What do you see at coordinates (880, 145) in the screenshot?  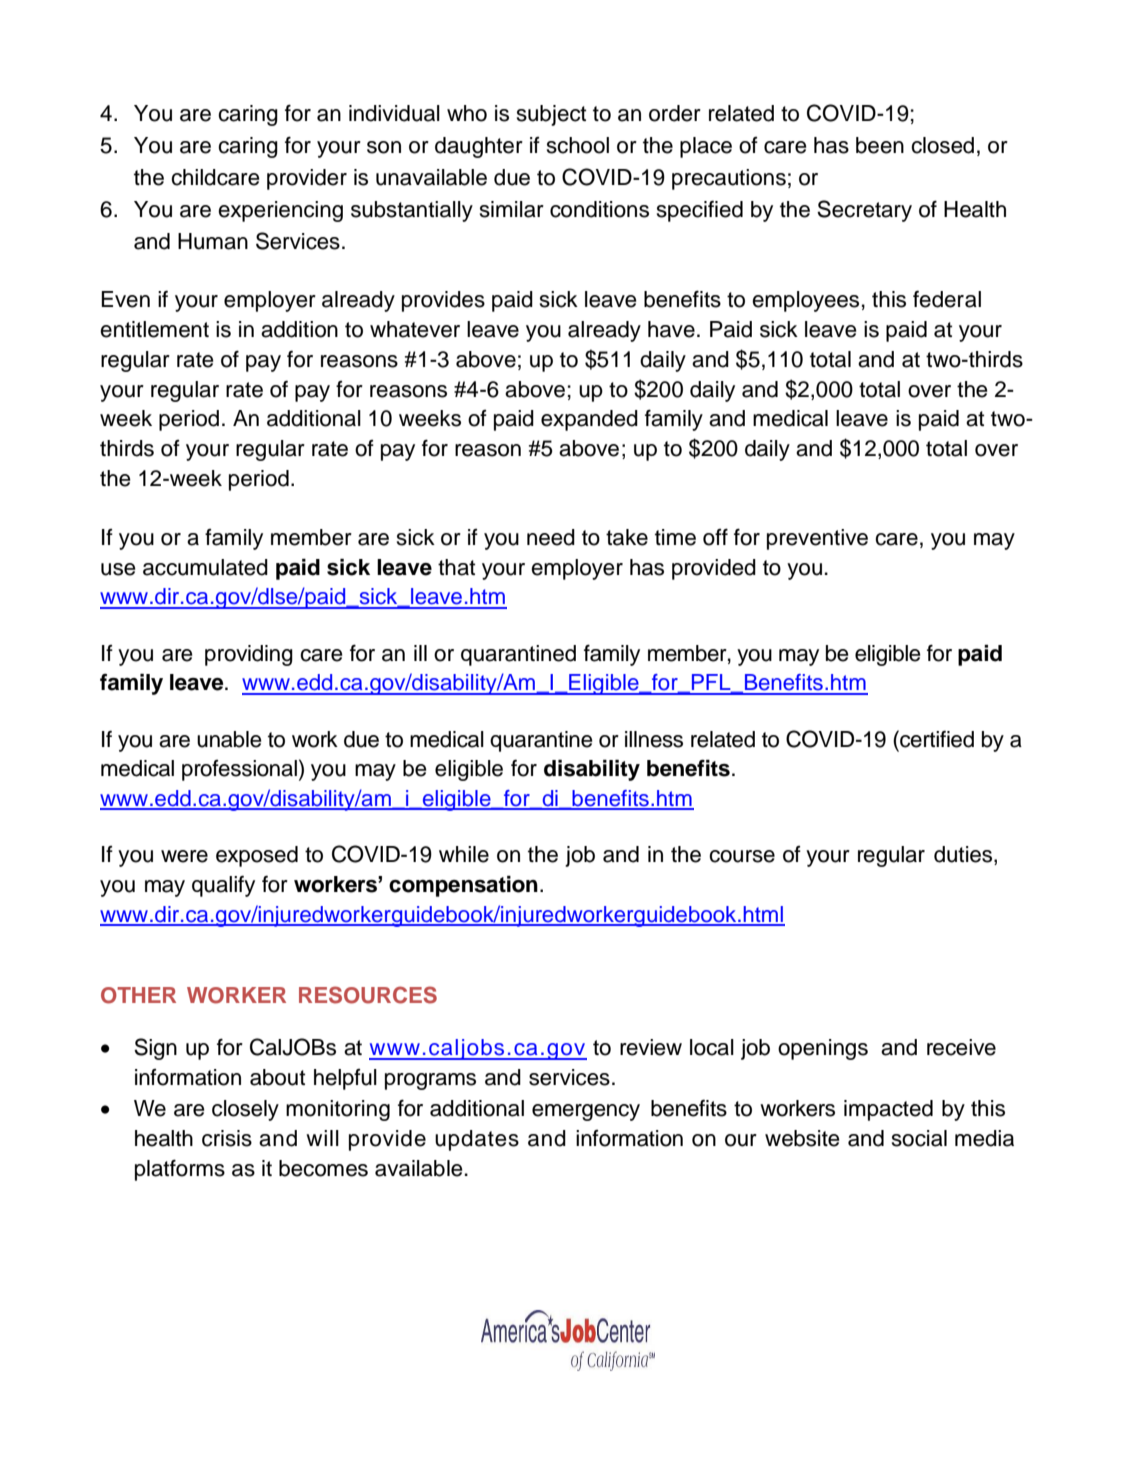 I see `been` at bounding box center [880, 145].
